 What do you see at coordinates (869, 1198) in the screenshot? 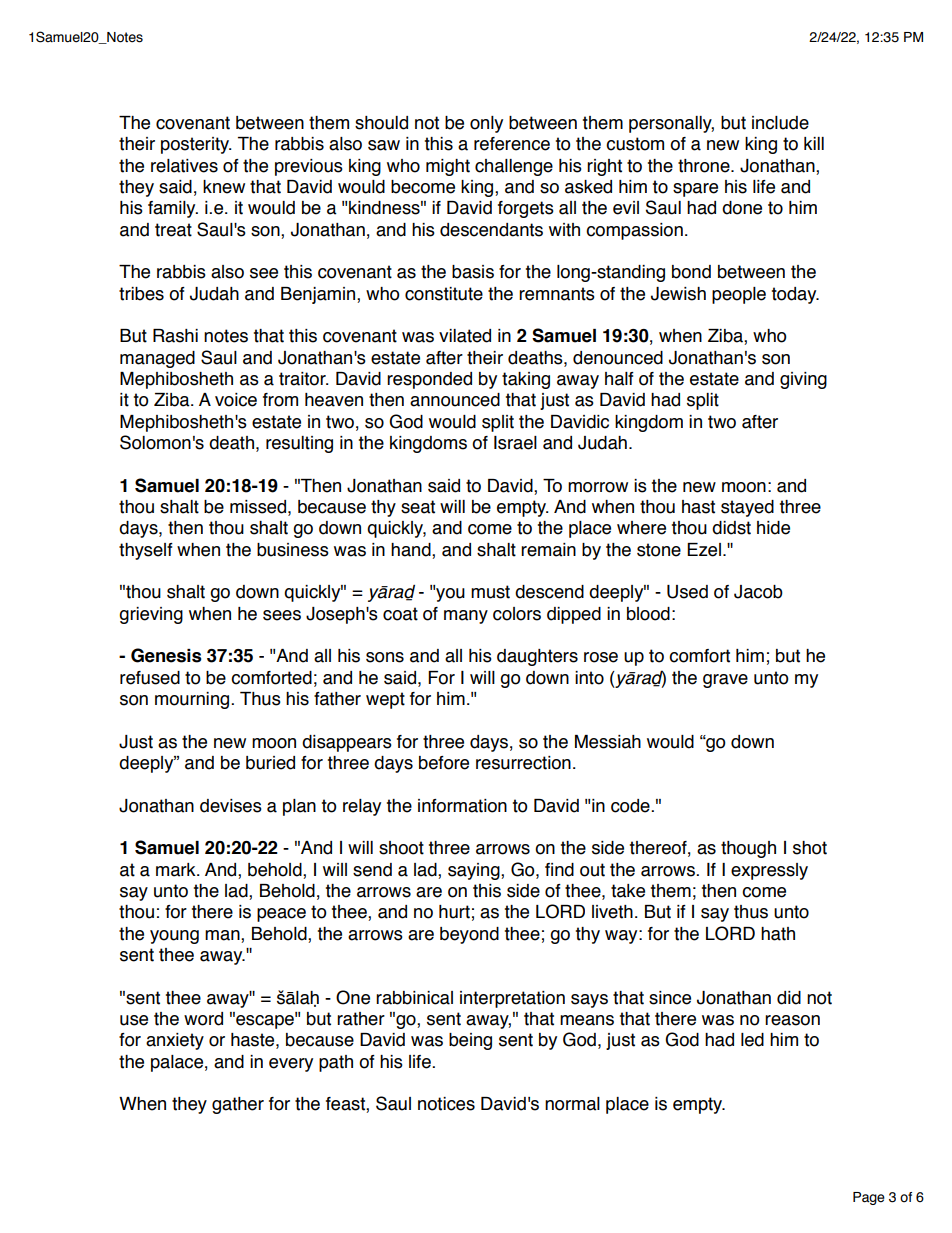
I see `Page` at bounding box center [869, 1198].
